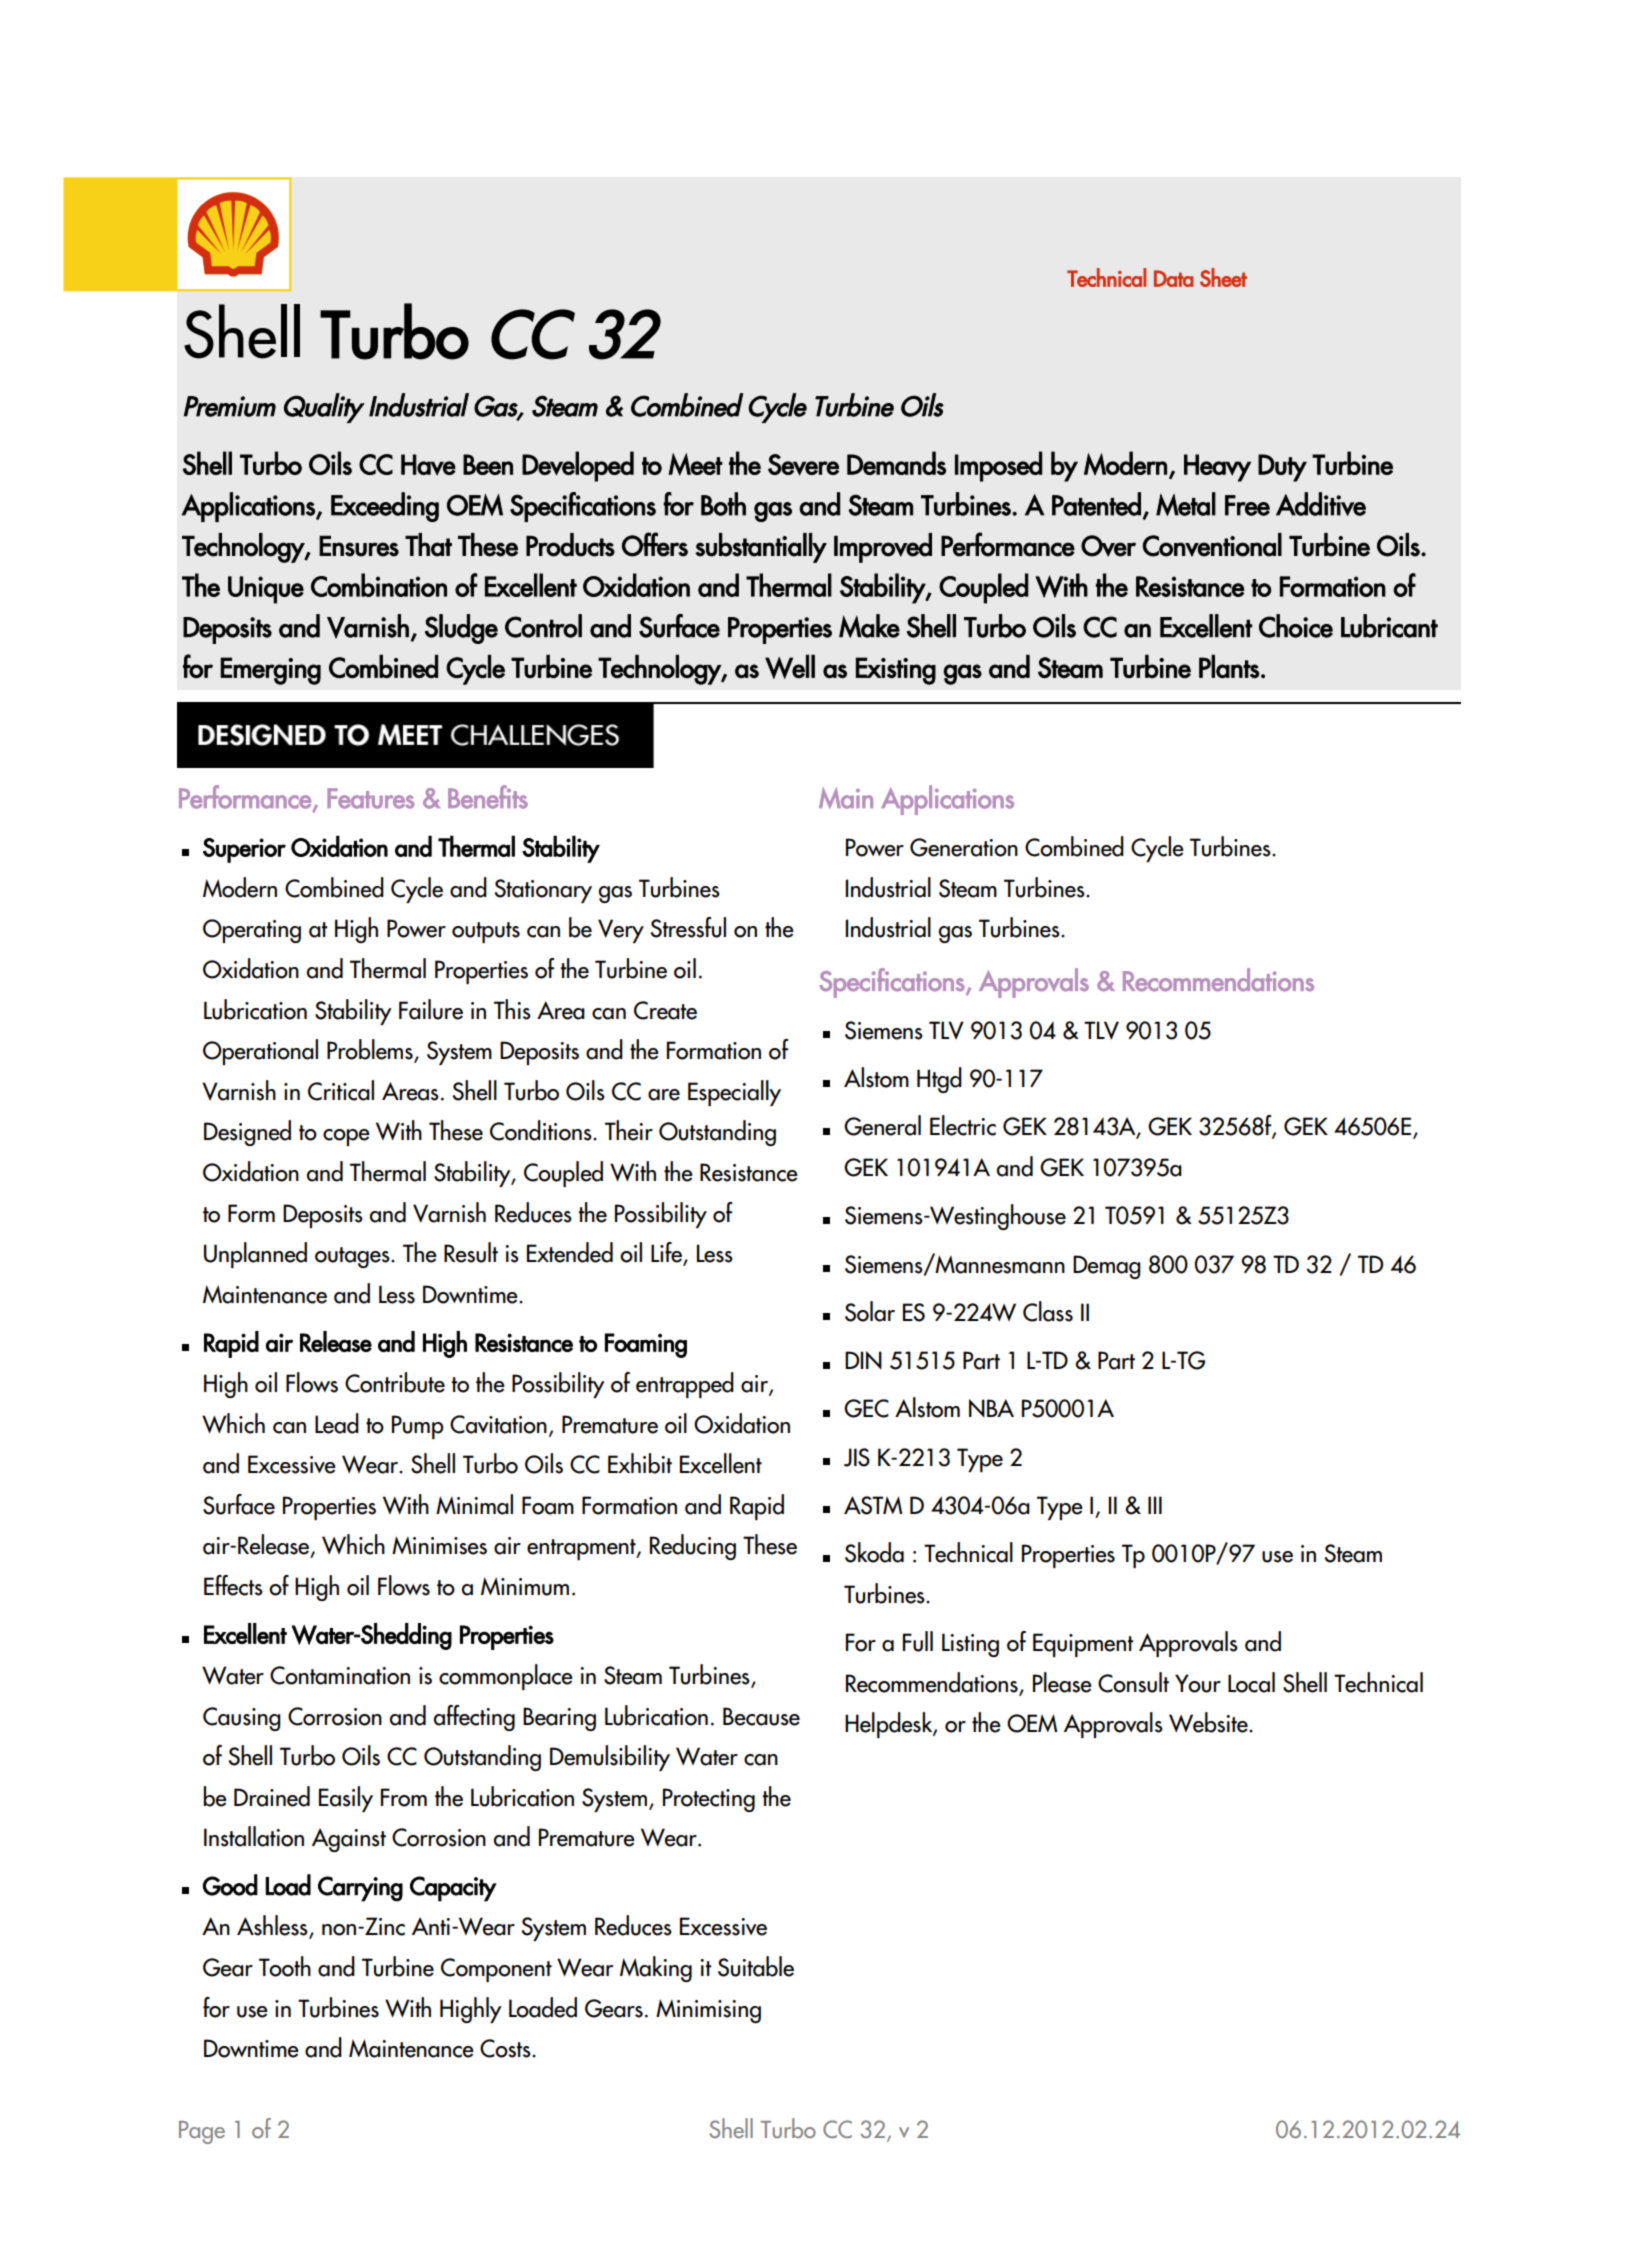 The image size is (1638, 2265). I want to click on Tooth, so click(285, 1966).
